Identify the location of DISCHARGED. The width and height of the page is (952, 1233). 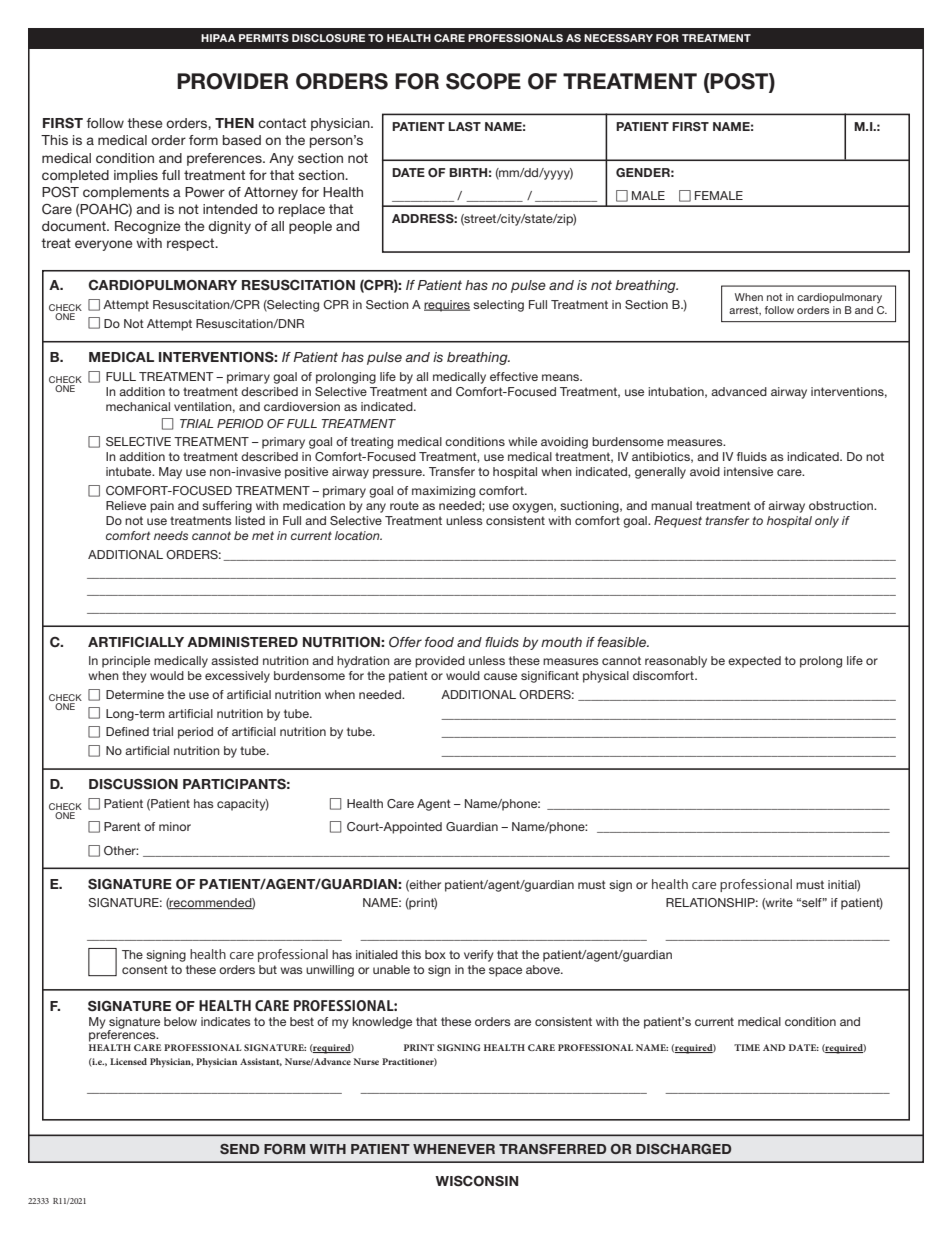
(683, 1149).
